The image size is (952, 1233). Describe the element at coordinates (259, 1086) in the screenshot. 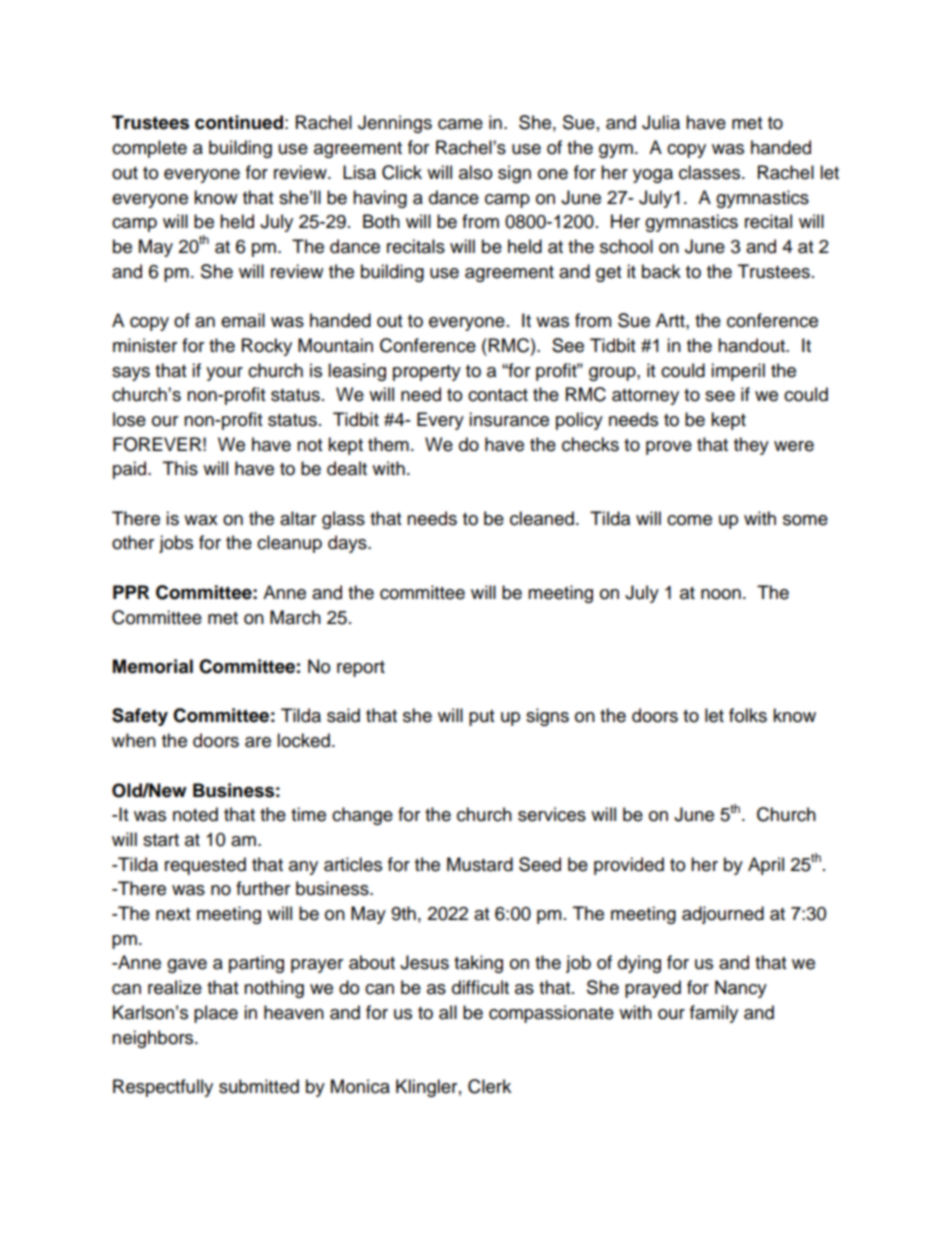

I see `submitted` at that location.
